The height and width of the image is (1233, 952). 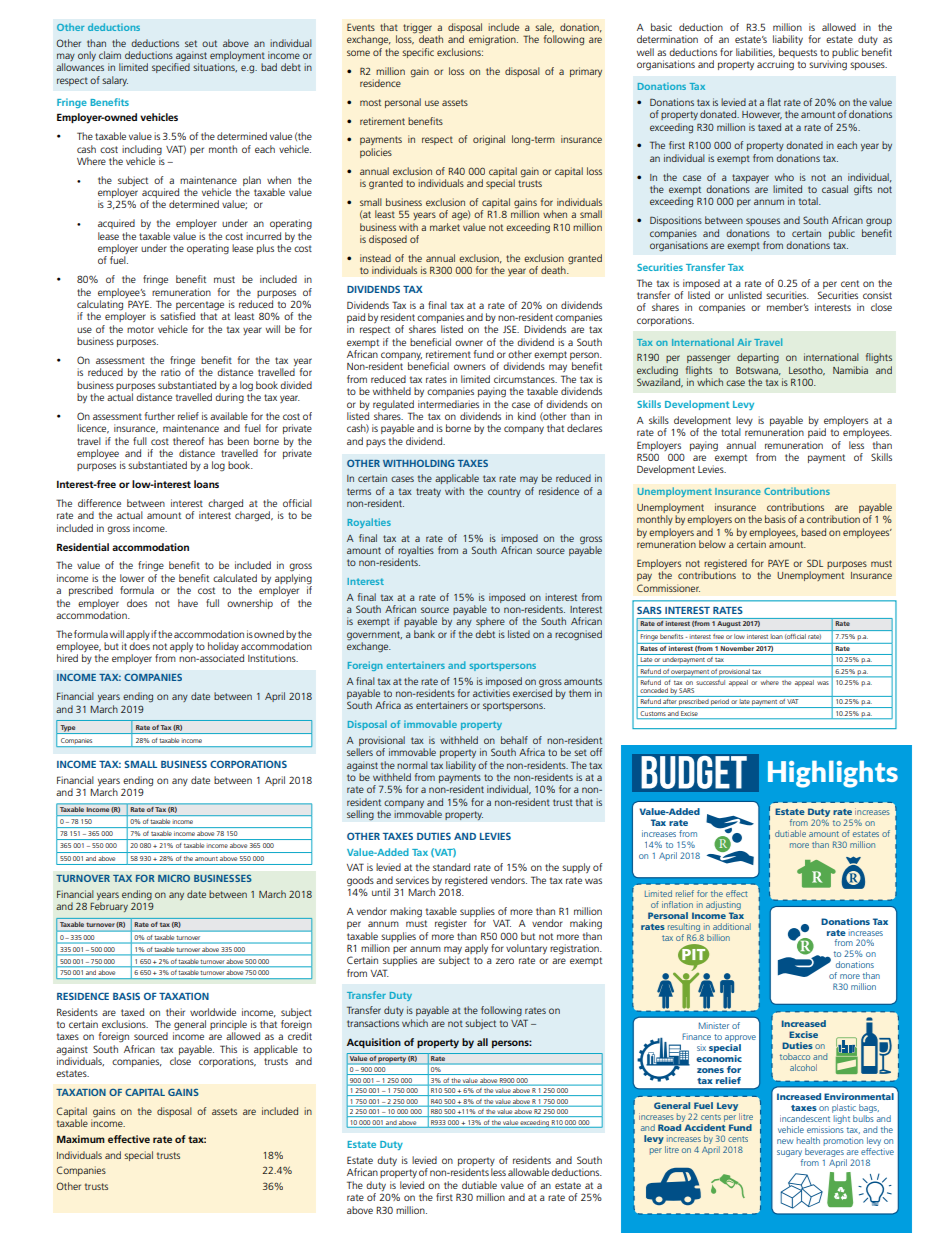 What do you see at coordinates (815, 563) in the image?
I see `SDL` at bounding box center [815, 563].
